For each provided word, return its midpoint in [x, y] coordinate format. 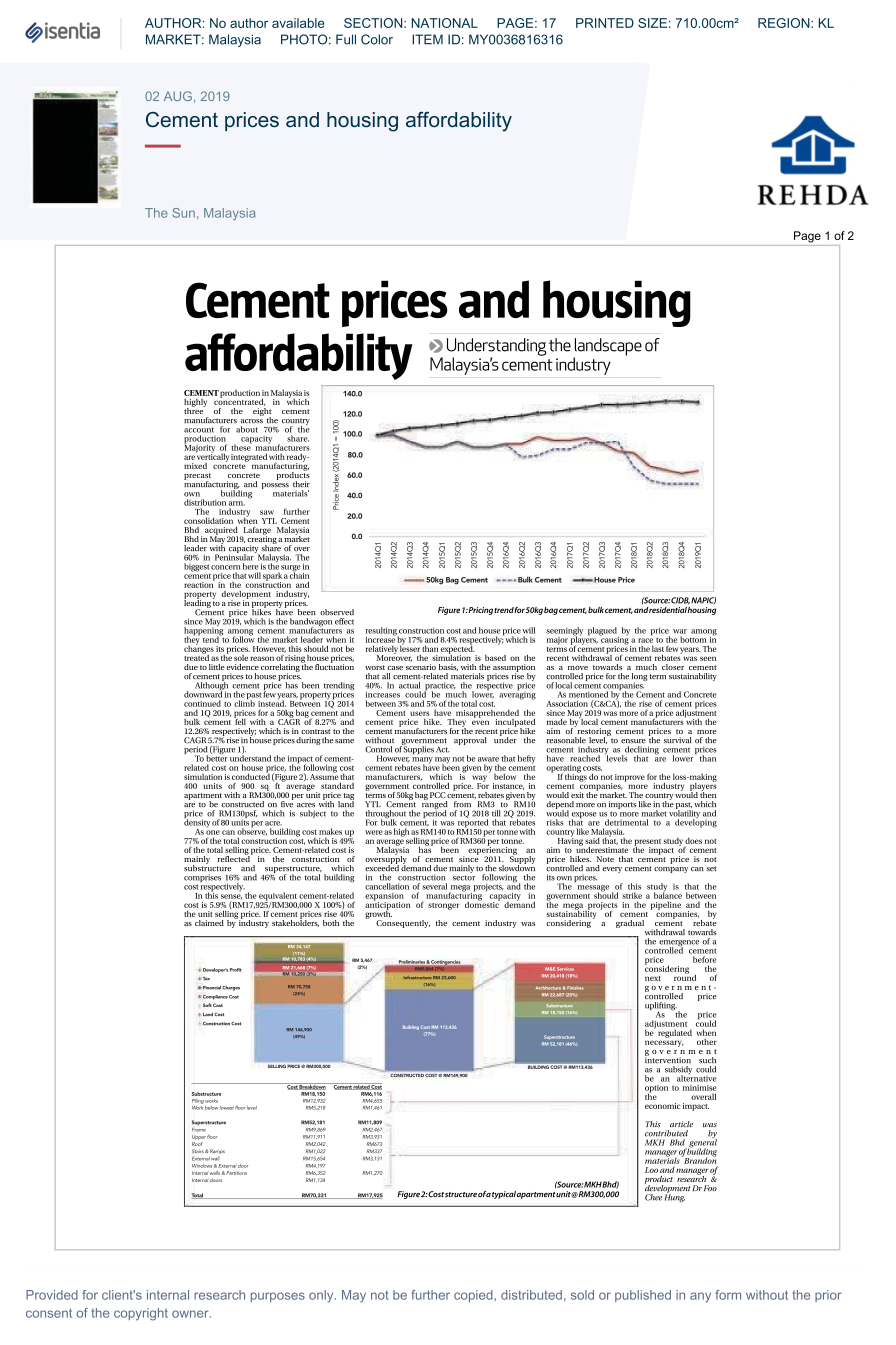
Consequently [403, 924]
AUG [178, 96]
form [728, 1295]
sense [231, 897]
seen [708, 658]
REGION [785, 23]
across [252, 421]
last [658, 648]
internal [168, 1295]
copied [474, 1296]
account [199, 430]
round [685, 976]
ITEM [427, 39]
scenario [421, 667]
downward [204, 693]
